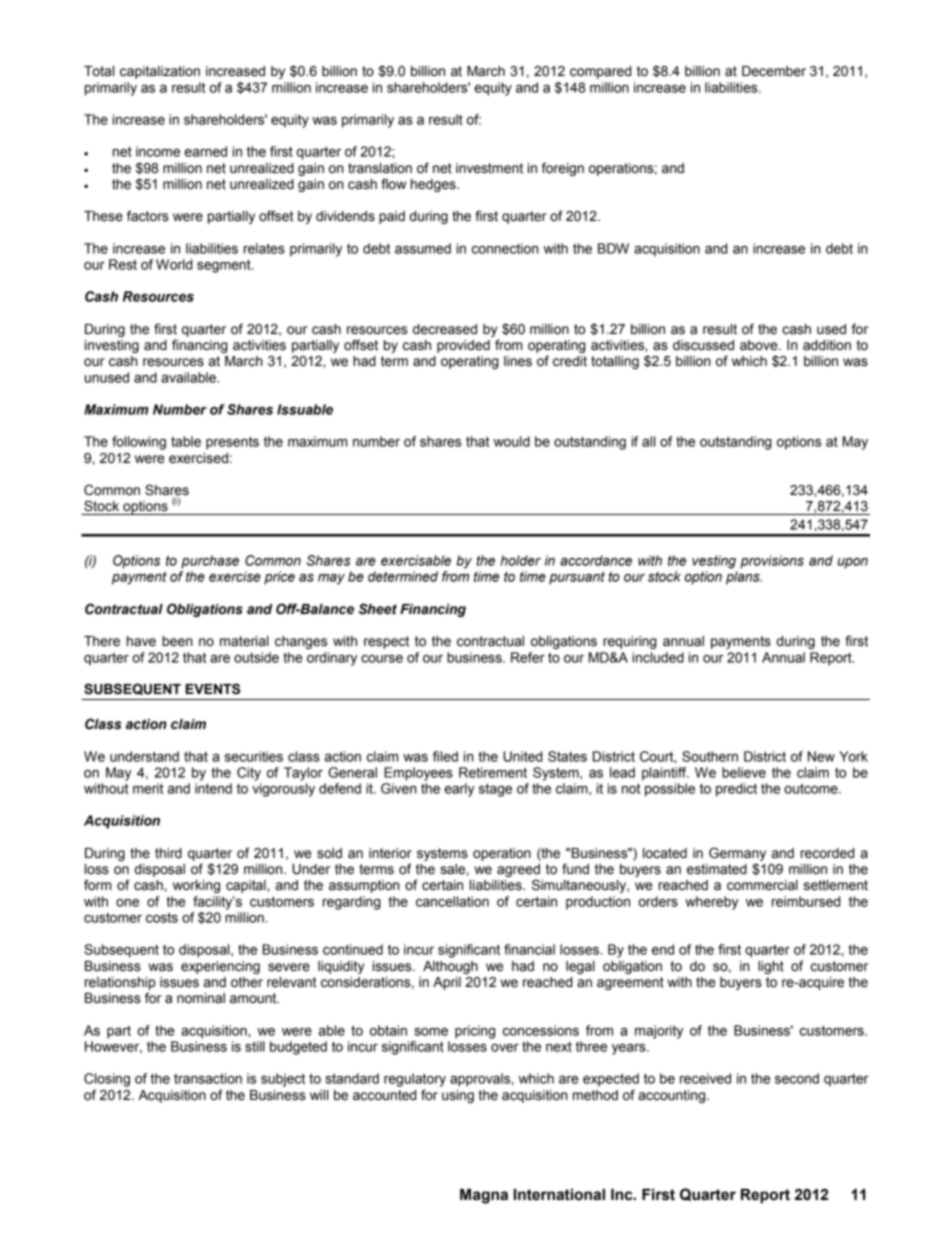 The width and height of the screenshot is (952, 1233). I want to click on Magna, so click(484, 1196).
